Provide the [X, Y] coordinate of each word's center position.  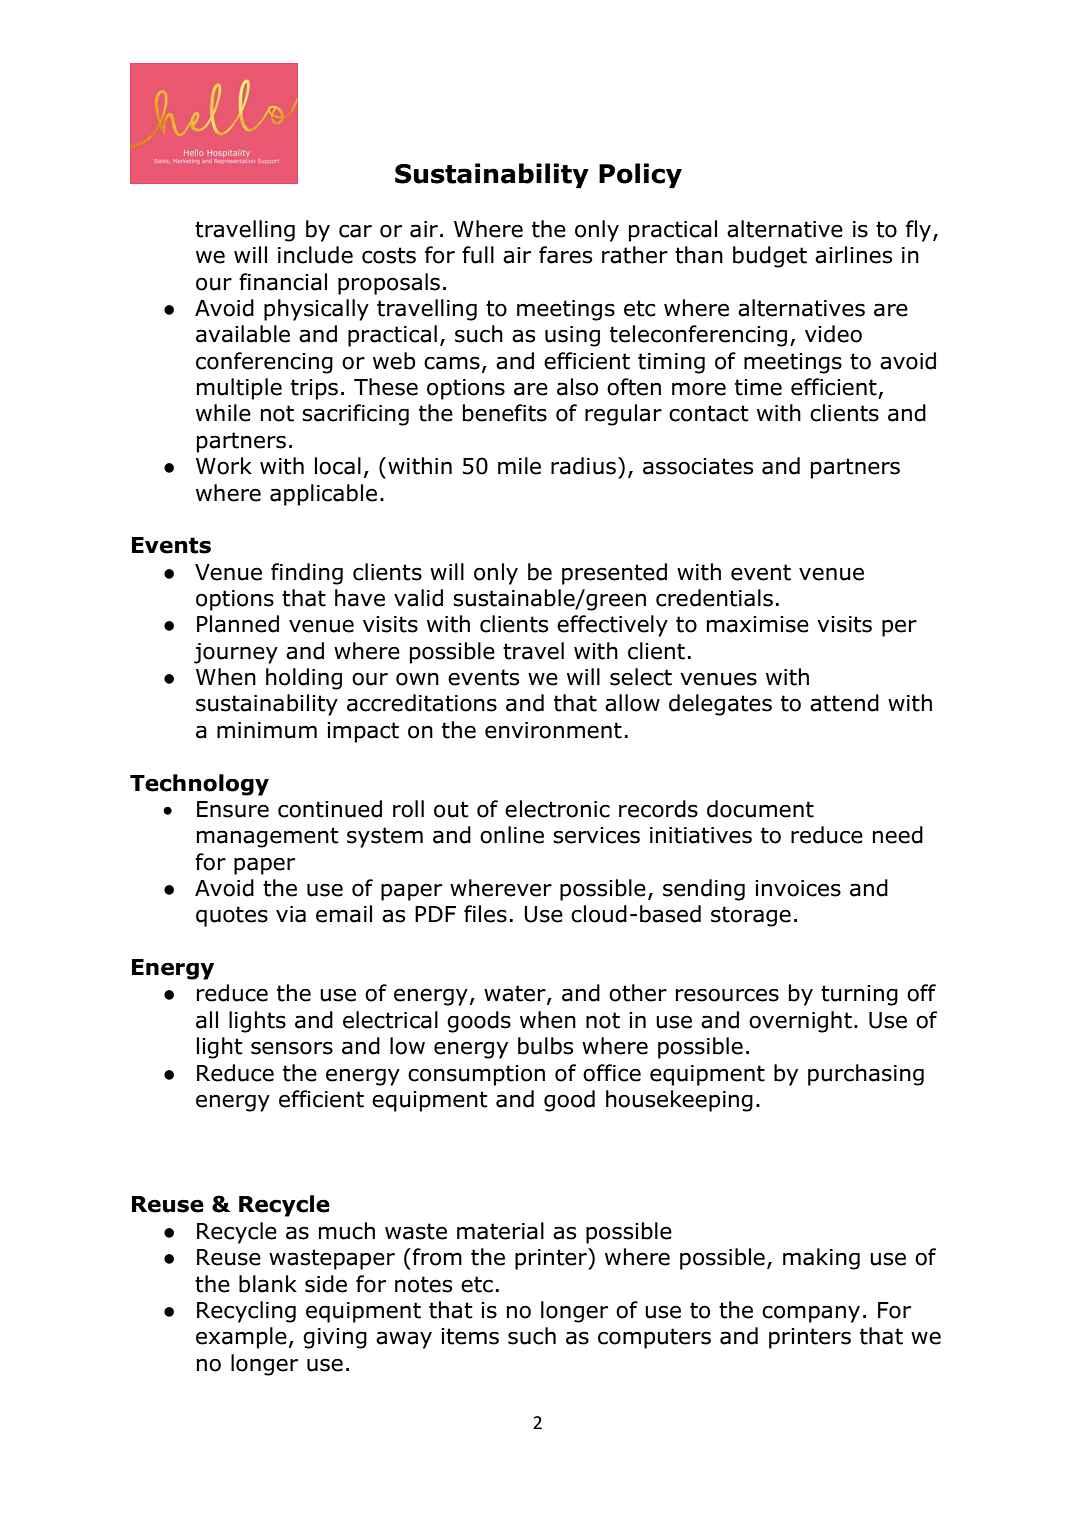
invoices [798, 888]
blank [268, 1284]
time [758, 387]
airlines [853, 255]
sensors [292, 1048]
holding [304, 679]
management [268, 837]
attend [844, 703]
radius [583, 466]
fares [565, 255]
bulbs [545, 1046]
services [596, 835]
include [315, 255]
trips [314, 389]
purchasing [866, 1075]
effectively [612, 626]
